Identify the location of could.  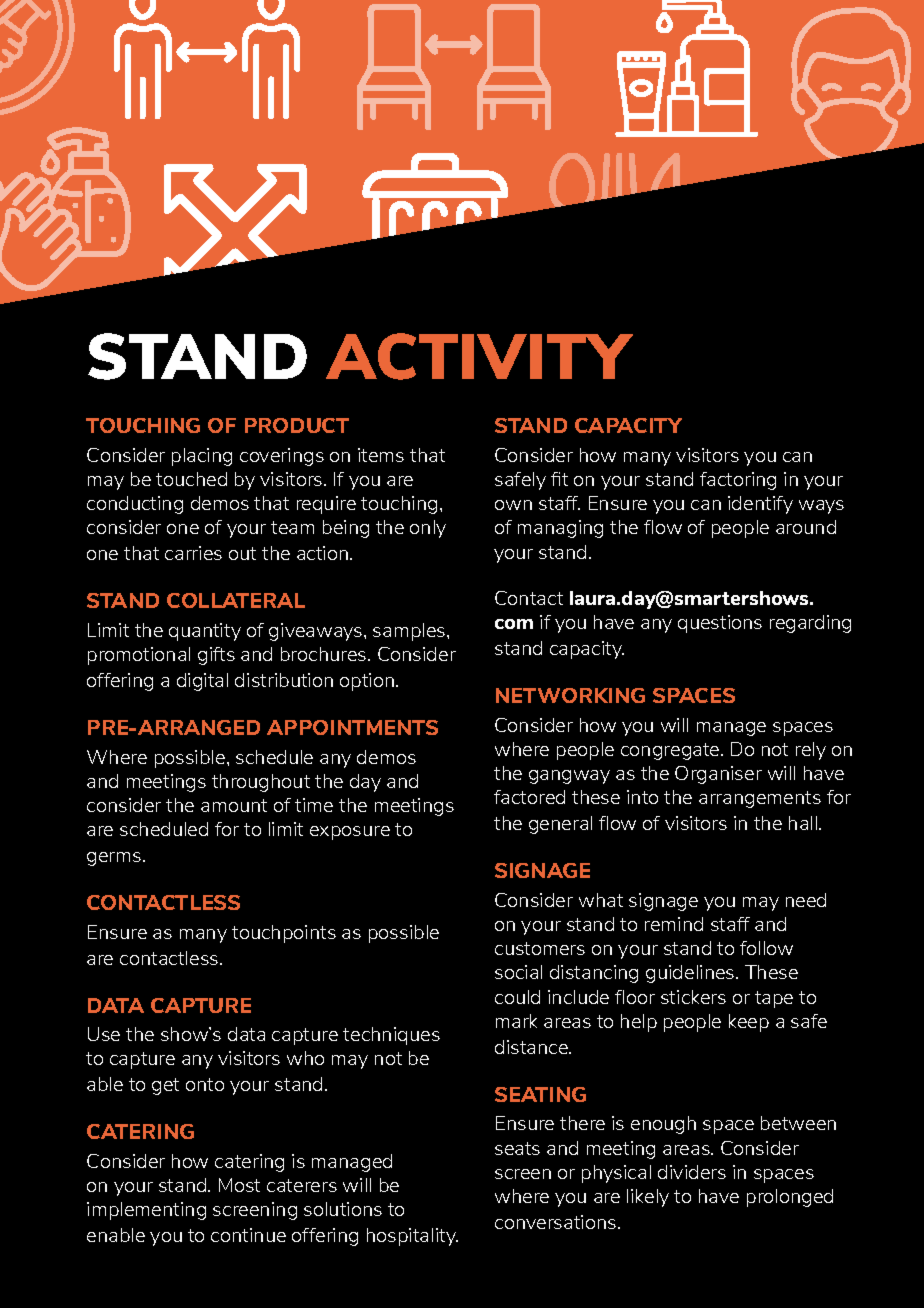
(517, 997).
